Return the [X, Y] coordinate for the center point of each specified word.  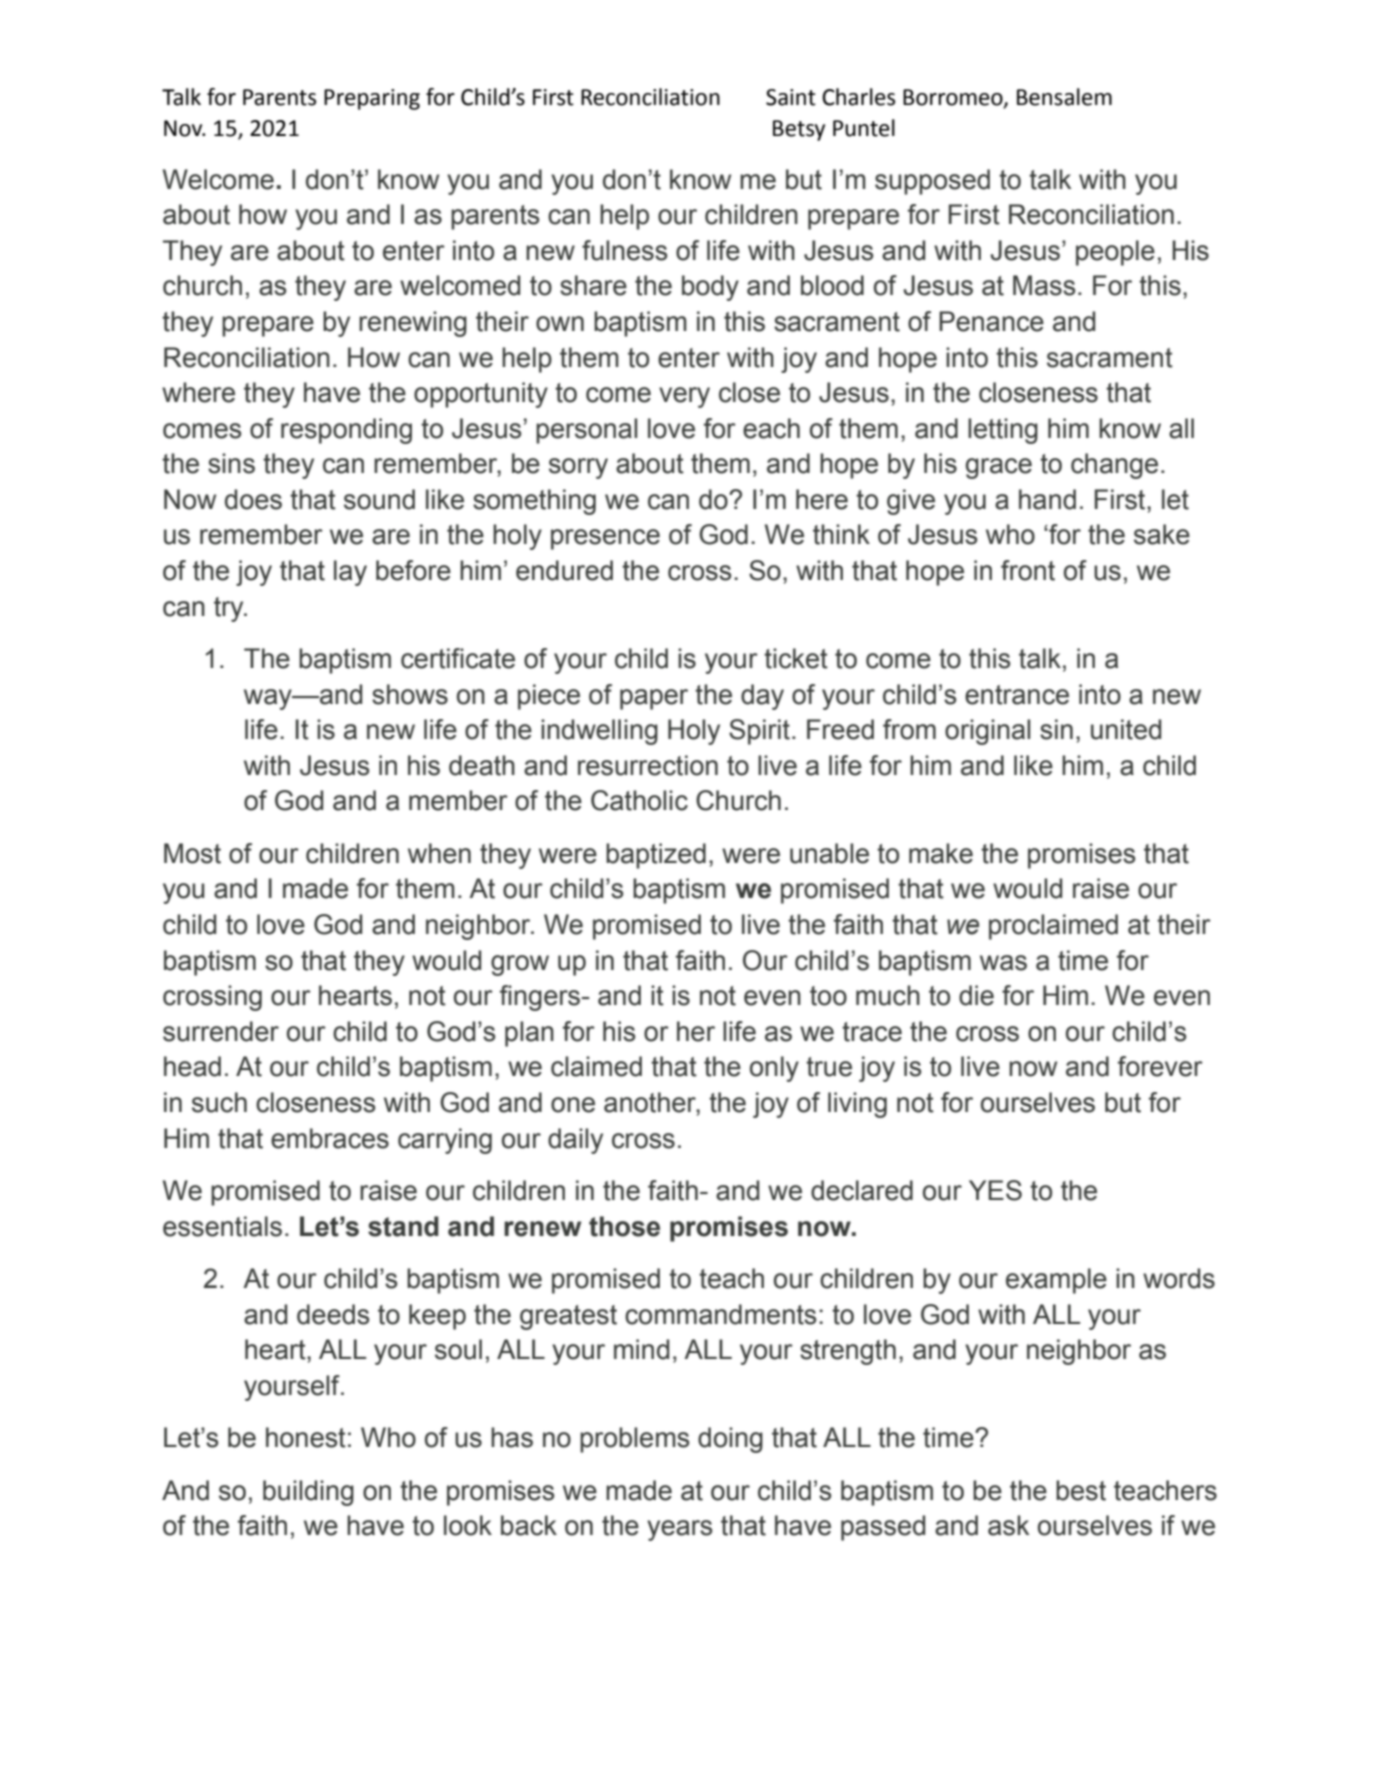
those [624, 1226]
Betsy [799, 130]
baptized [656, 856]
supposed [932, 182]
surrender [221, 1031]
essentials [222, 1226]
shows [410, 694]
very [684, 397]
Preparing [372, 99]
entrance [1017, 695]
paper [654, 699]
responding [346, 431]
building [308, 1493]
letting [1003, 431]
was [1003, 963]
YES [995, 1190]
